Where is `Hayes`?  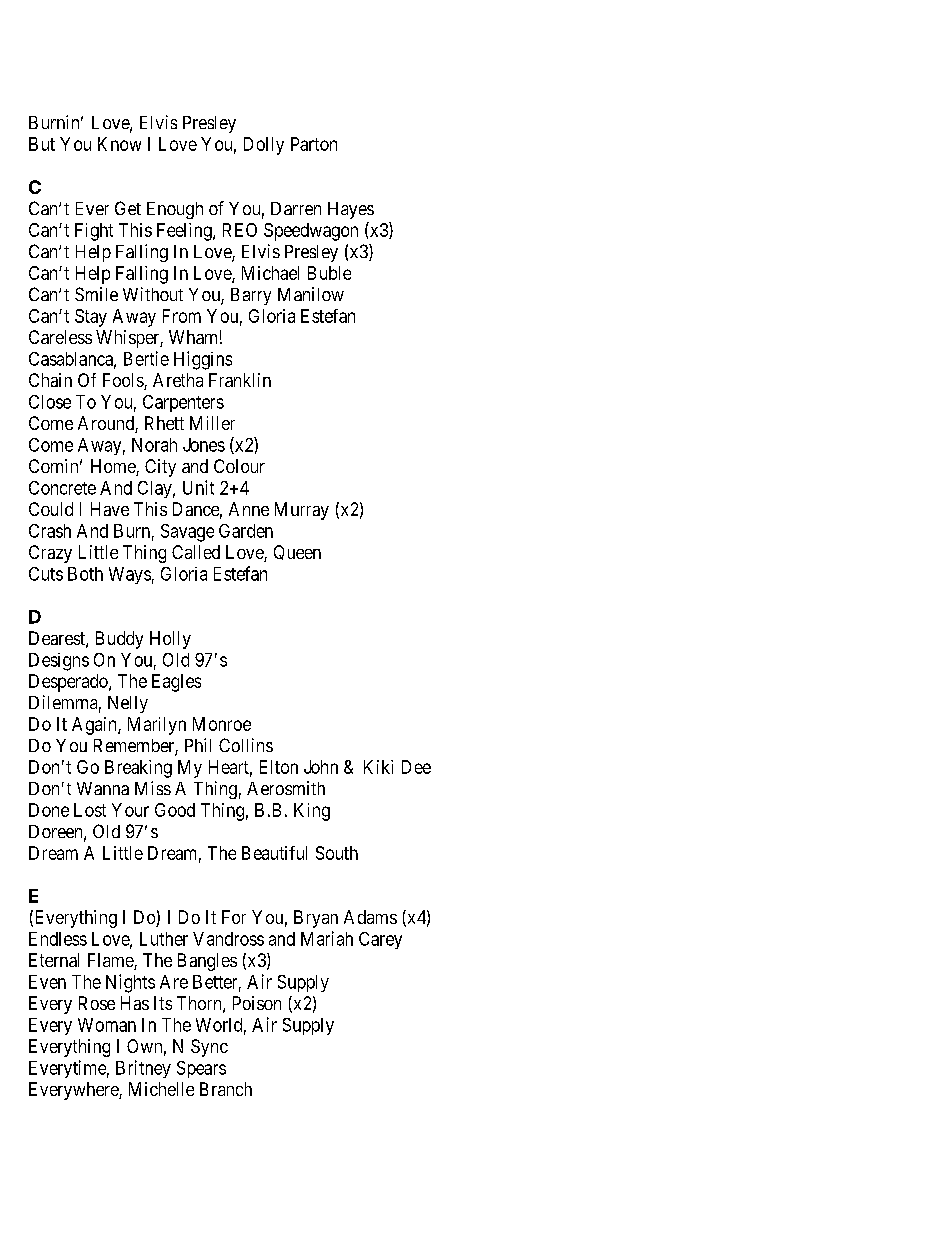 Hayes is located at coordinates (351, 210).
